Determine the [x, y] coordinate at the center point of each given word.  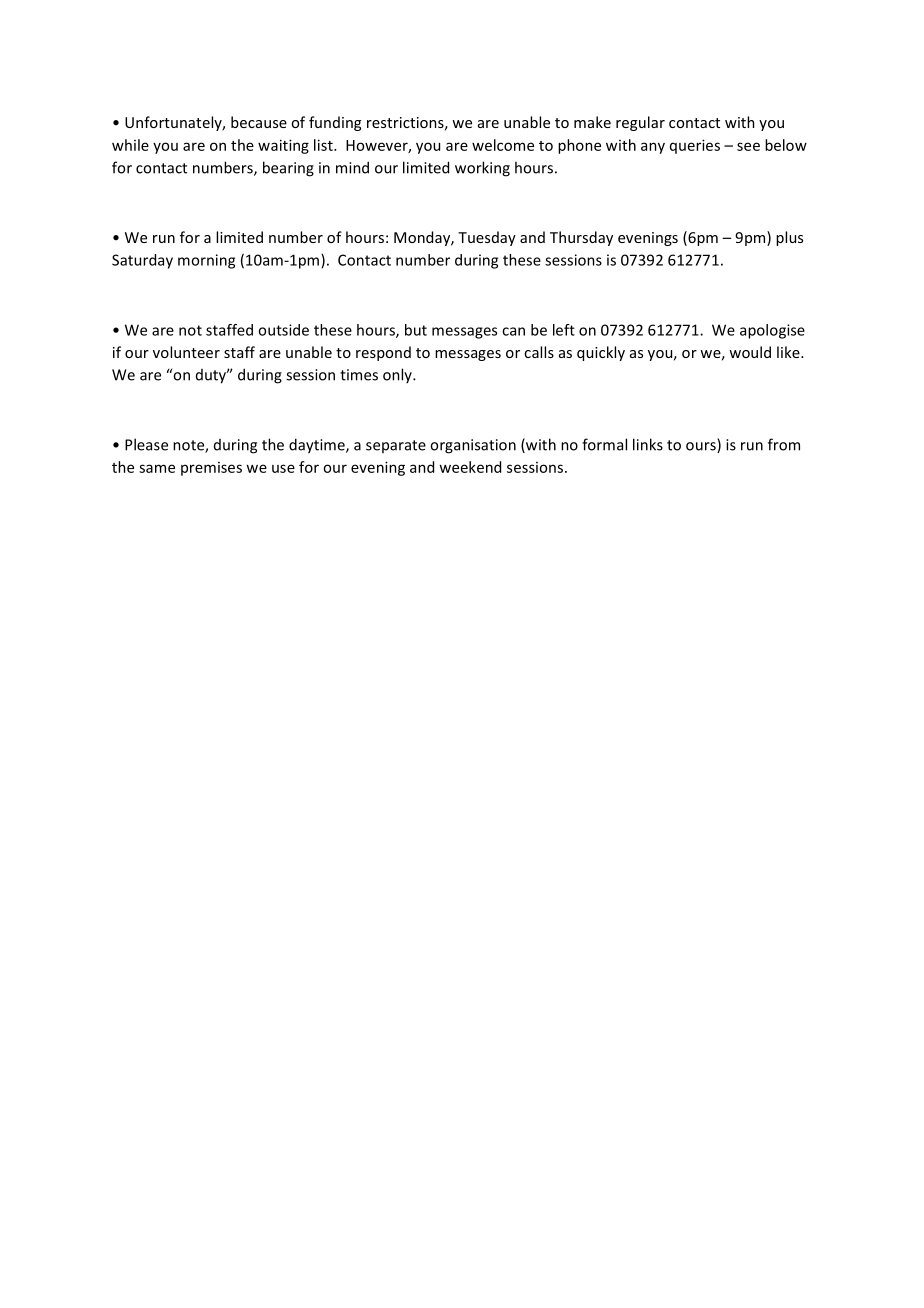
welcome [503, 145]
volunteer [186, 352]
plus [789, 238]
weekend [470, 467]
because [259, 122]
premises [211, 469]
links [648, 444]
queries [695, 146]
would [750, 352]
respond [383, 353]
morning [206, 261]
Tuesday [487, 238]
